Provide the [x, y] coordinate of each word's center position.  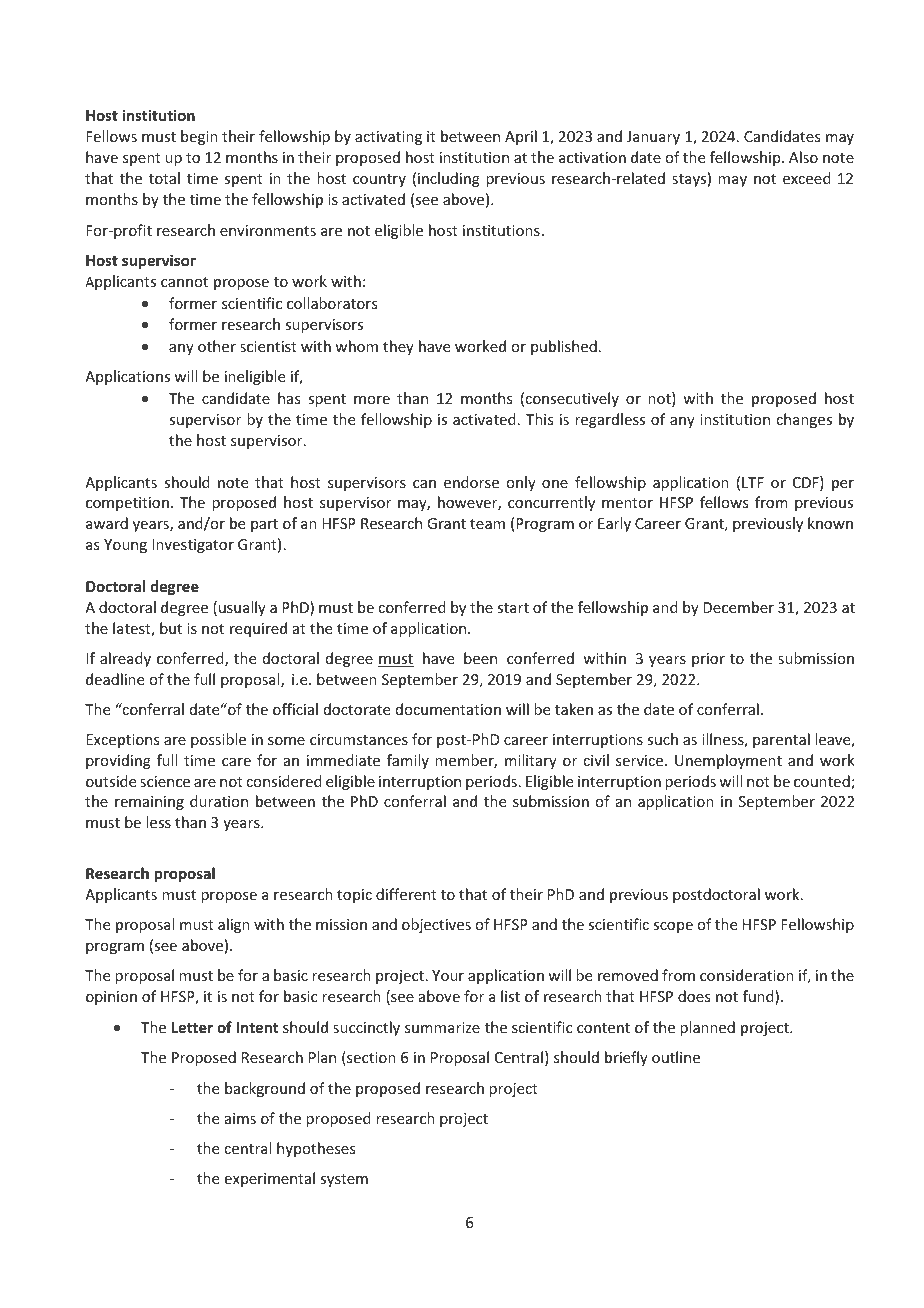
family [408, 761]
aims [240, 1118]
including [449, 179]
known [830, 523]
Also [803, 157]
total [164, 178]
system [344, 1180]
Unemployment [728, 761]
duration [219, 801]
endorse [471, 482]
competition [127, 504]
